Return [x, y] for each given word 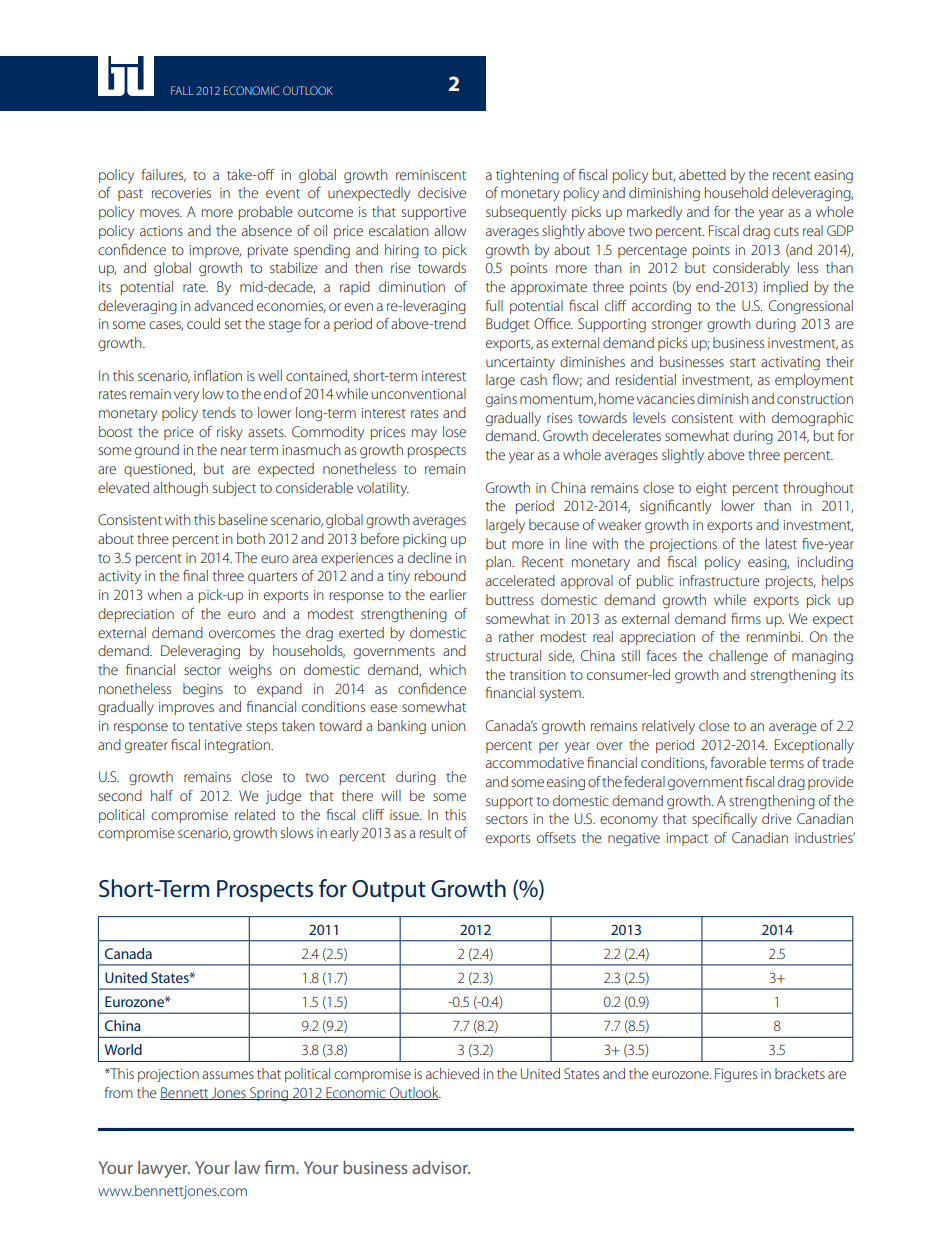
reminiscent [431, 175]
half [162, 795]
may [424, 434]
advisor [441, 1167]
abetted [702, 174]
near [234, 451]
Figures [736, 1075]
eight [711, 489]
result [436, 832]
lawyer [164, 1169]
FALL [182, 90]
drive [777, 818]
